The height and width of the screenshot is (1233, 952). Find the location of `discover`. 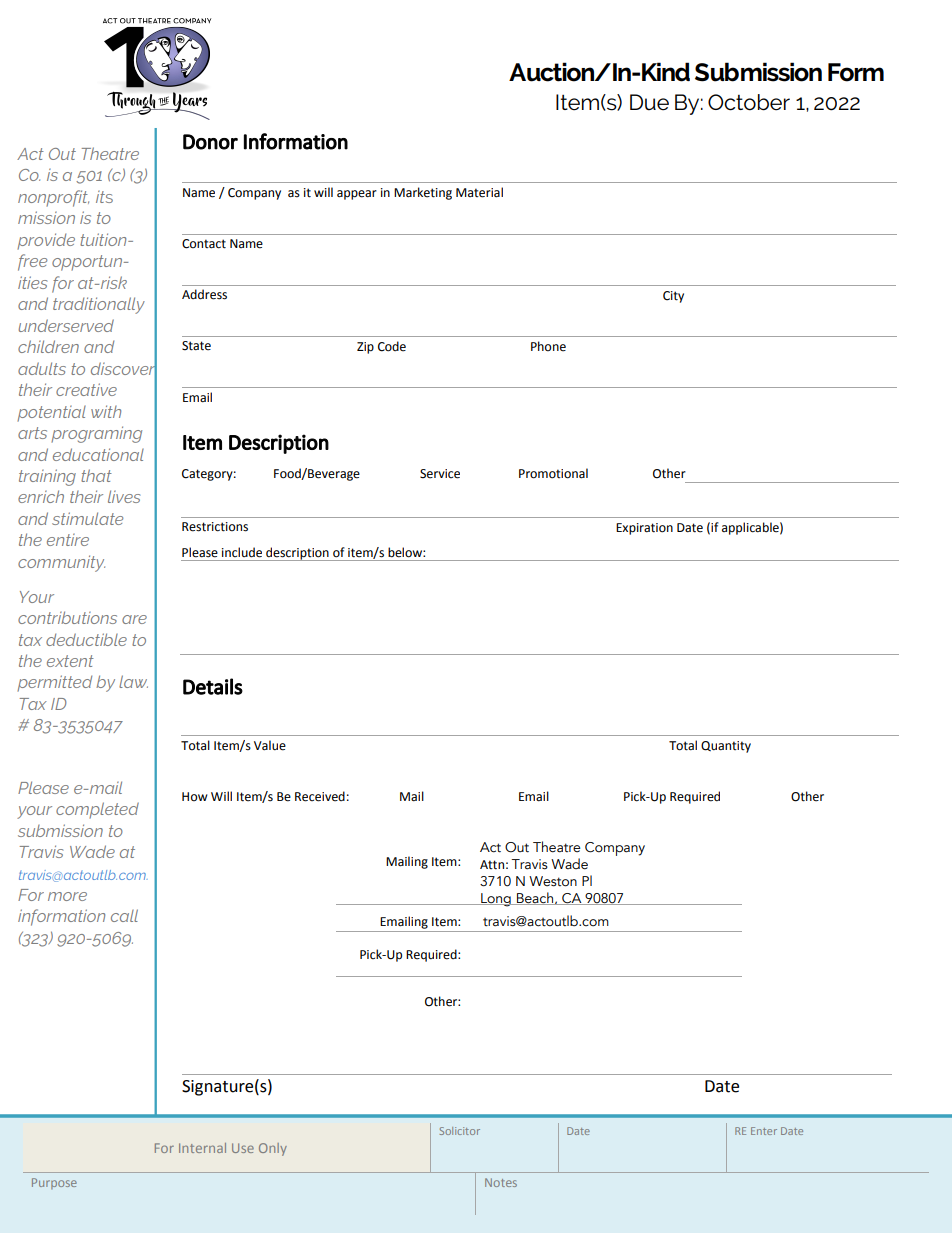

discover is located at coordinates (124, 368).
